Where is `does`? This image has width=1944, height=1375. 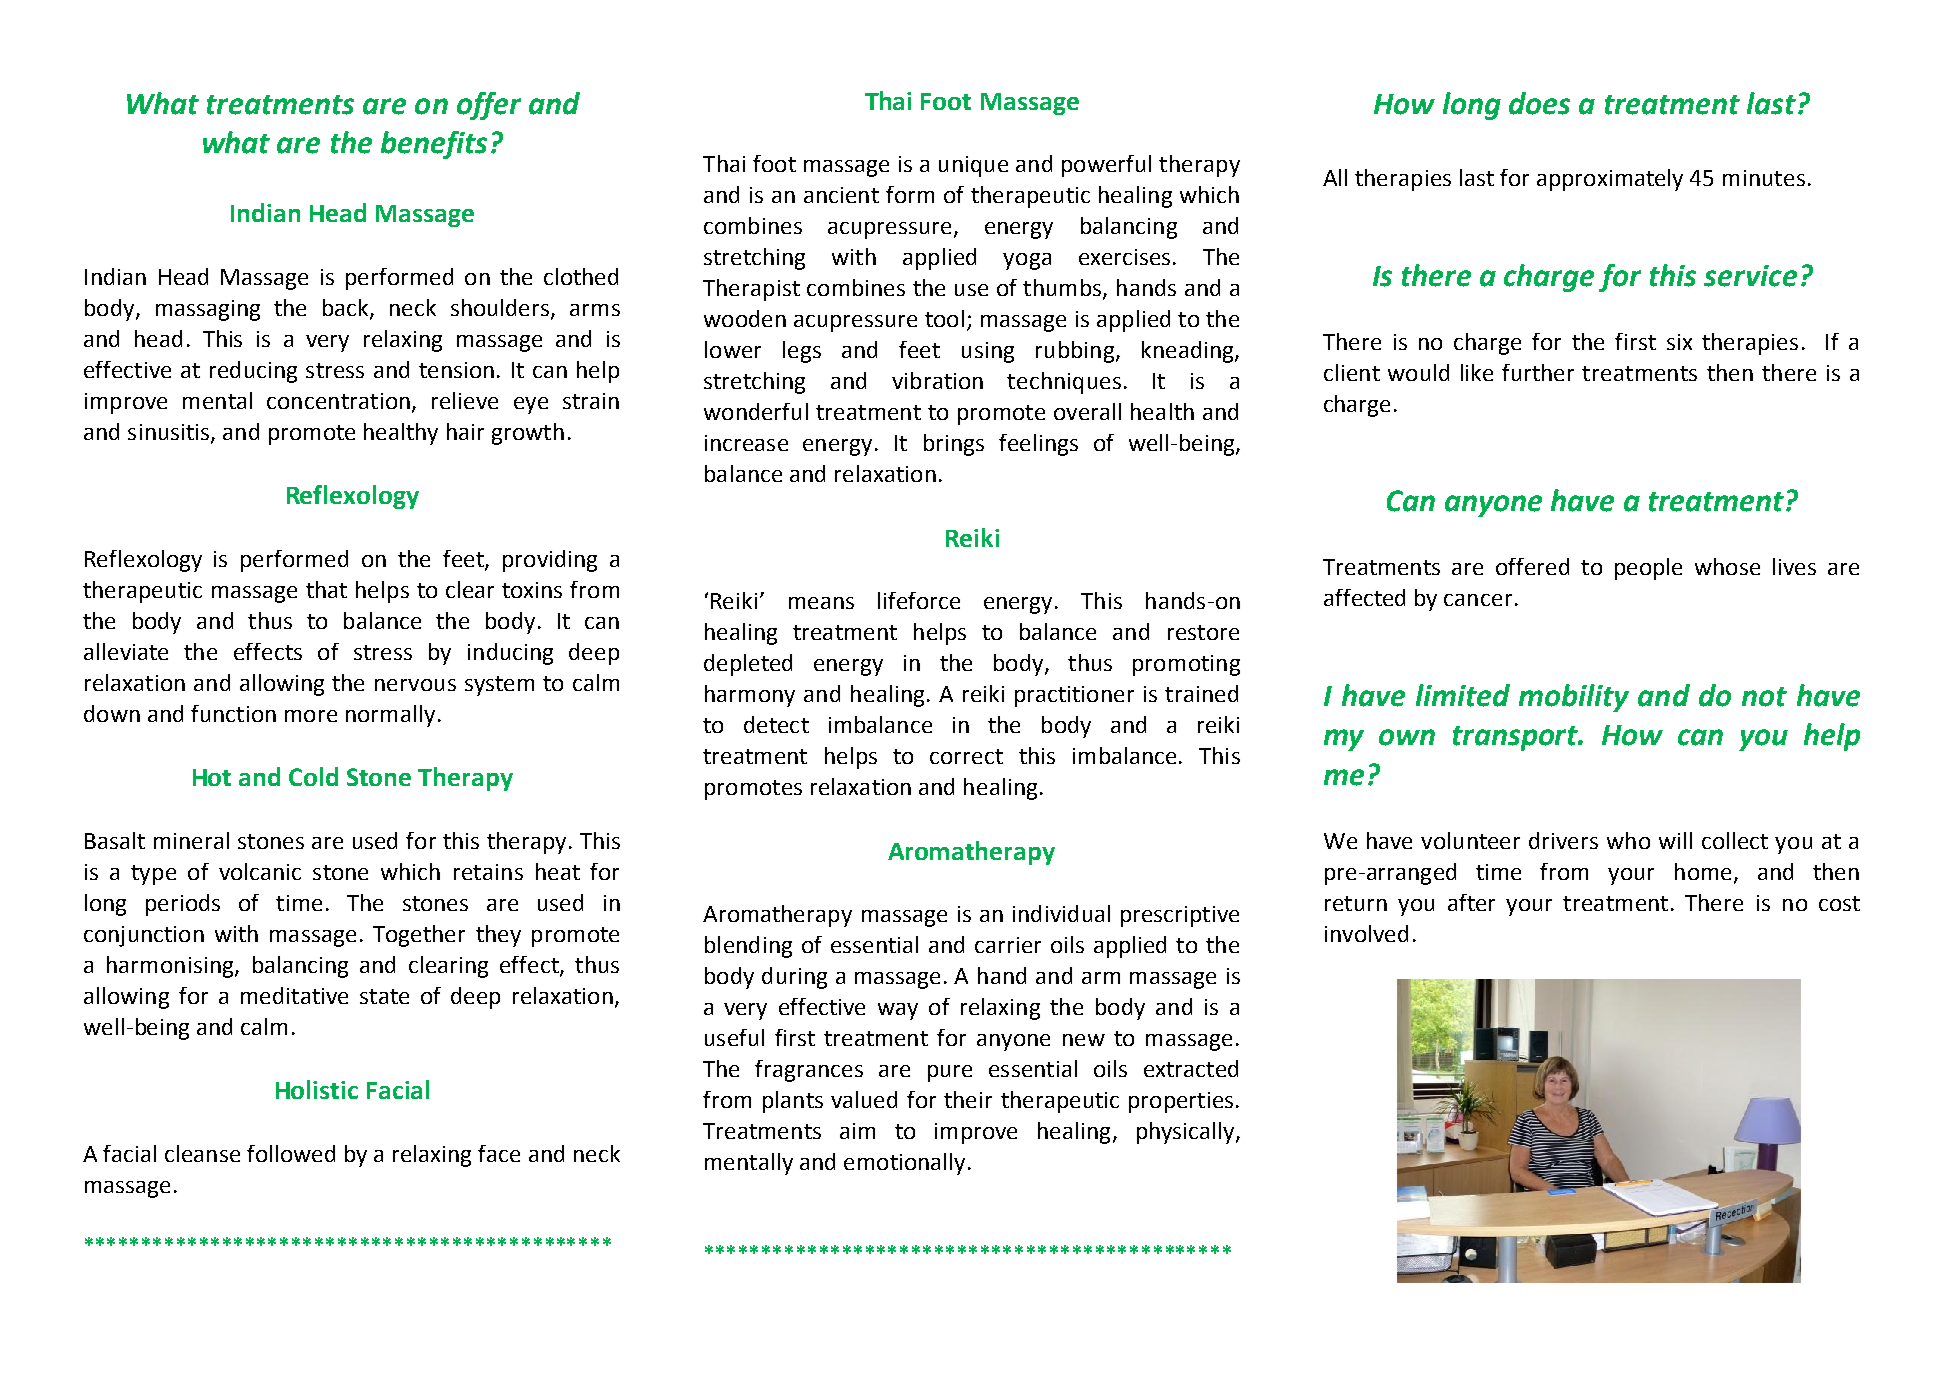 does is located at coordinates (1539, 103).
